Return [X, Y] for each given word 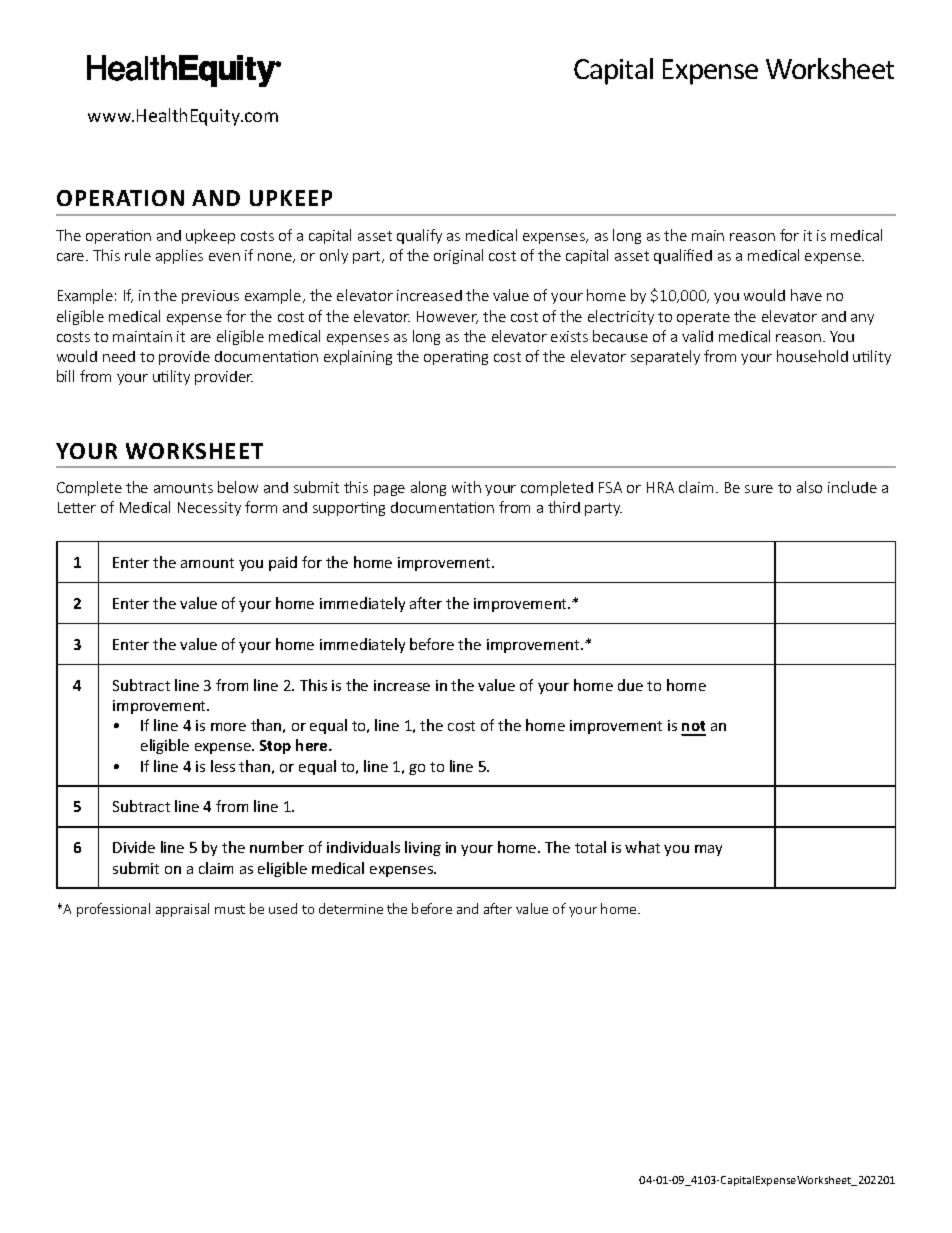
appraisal [182, 910]
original [458, 256]
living [423, 848]
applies [179, 256]
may [708, 850]
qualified [683, 256]
